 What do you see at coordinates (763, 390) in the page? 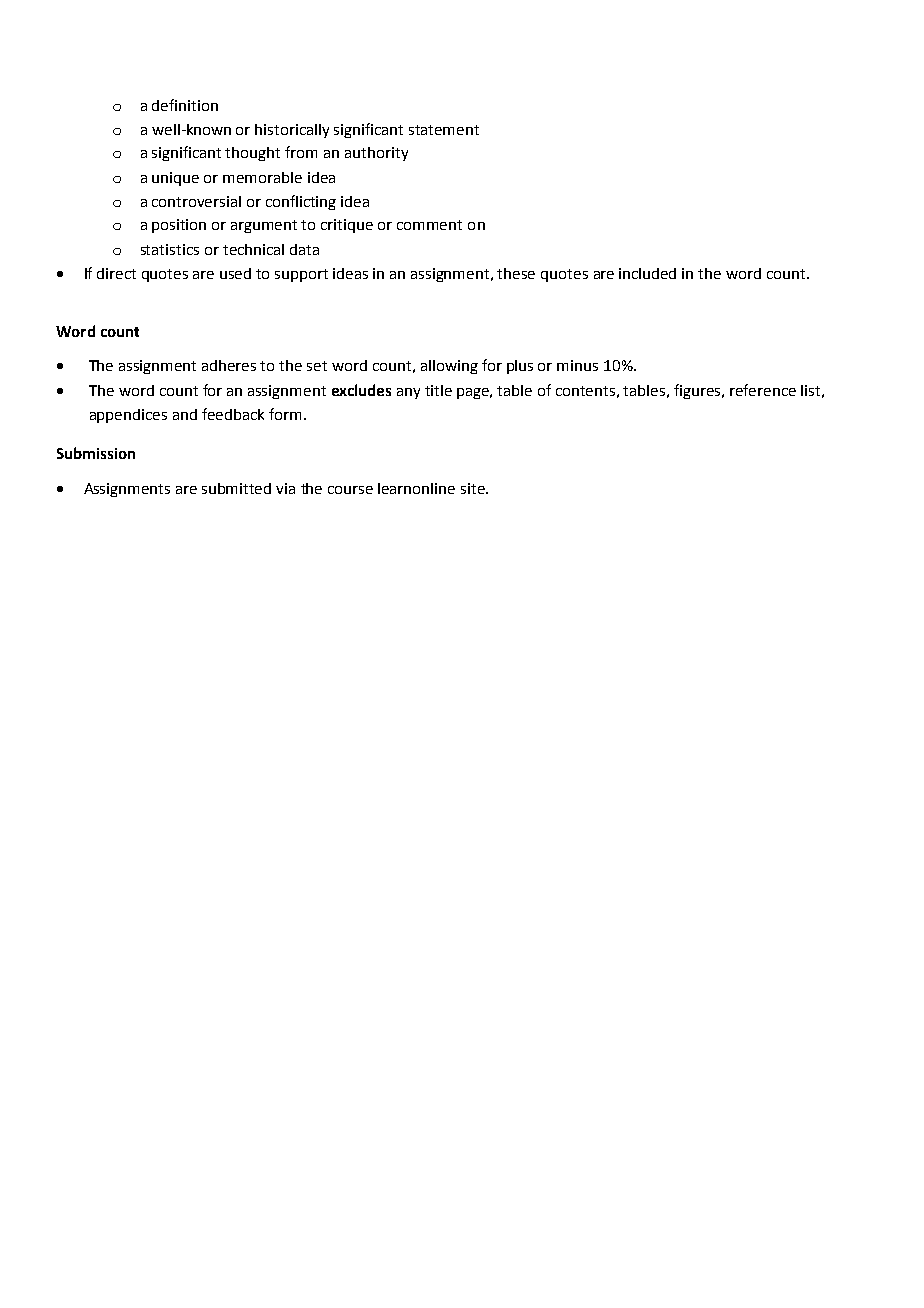
I see `reference` at bounding box center [763, 390].
